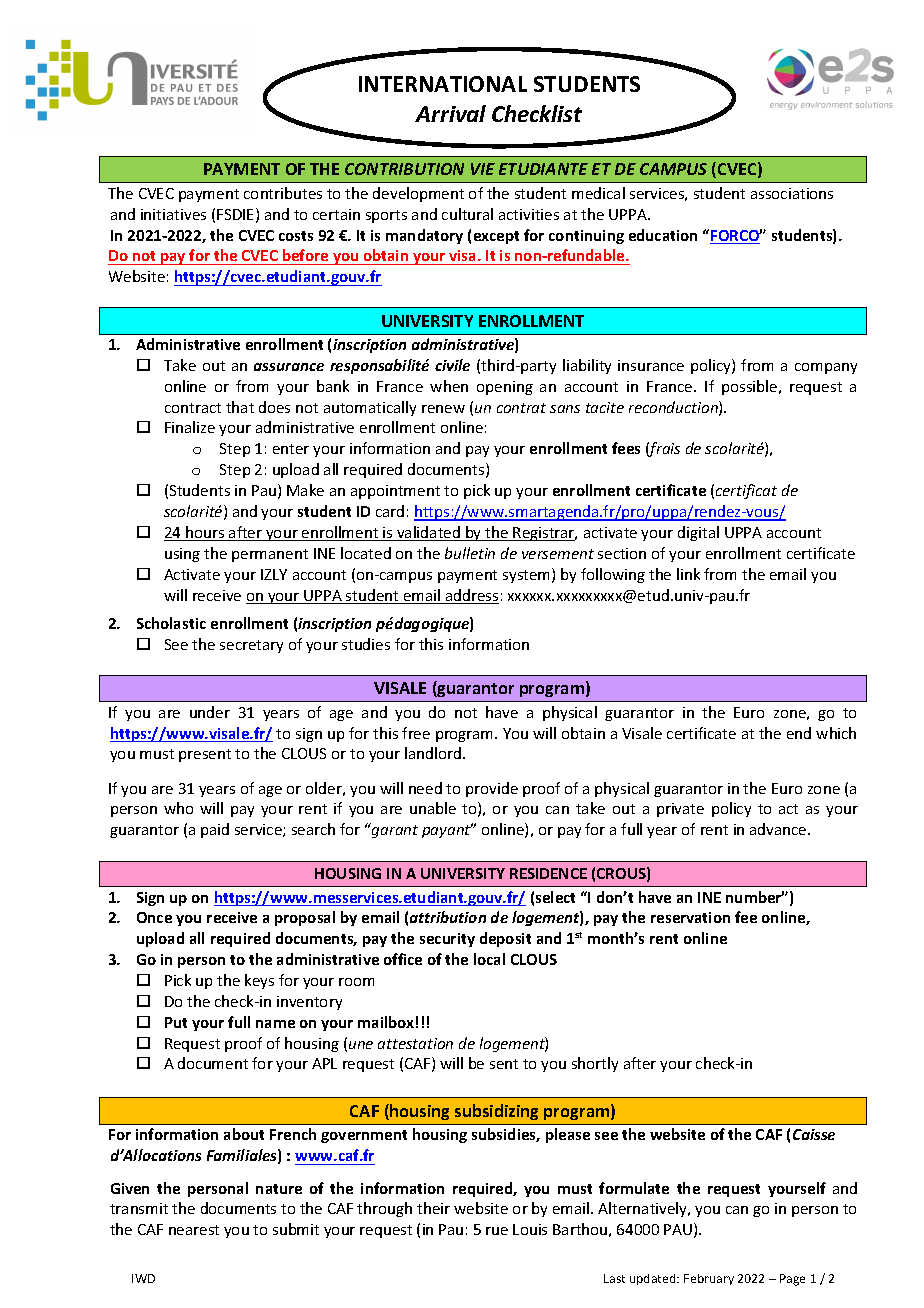  Describe the element at coordinates (283, 193) in the screenshot. I see `contributes` at that location.
